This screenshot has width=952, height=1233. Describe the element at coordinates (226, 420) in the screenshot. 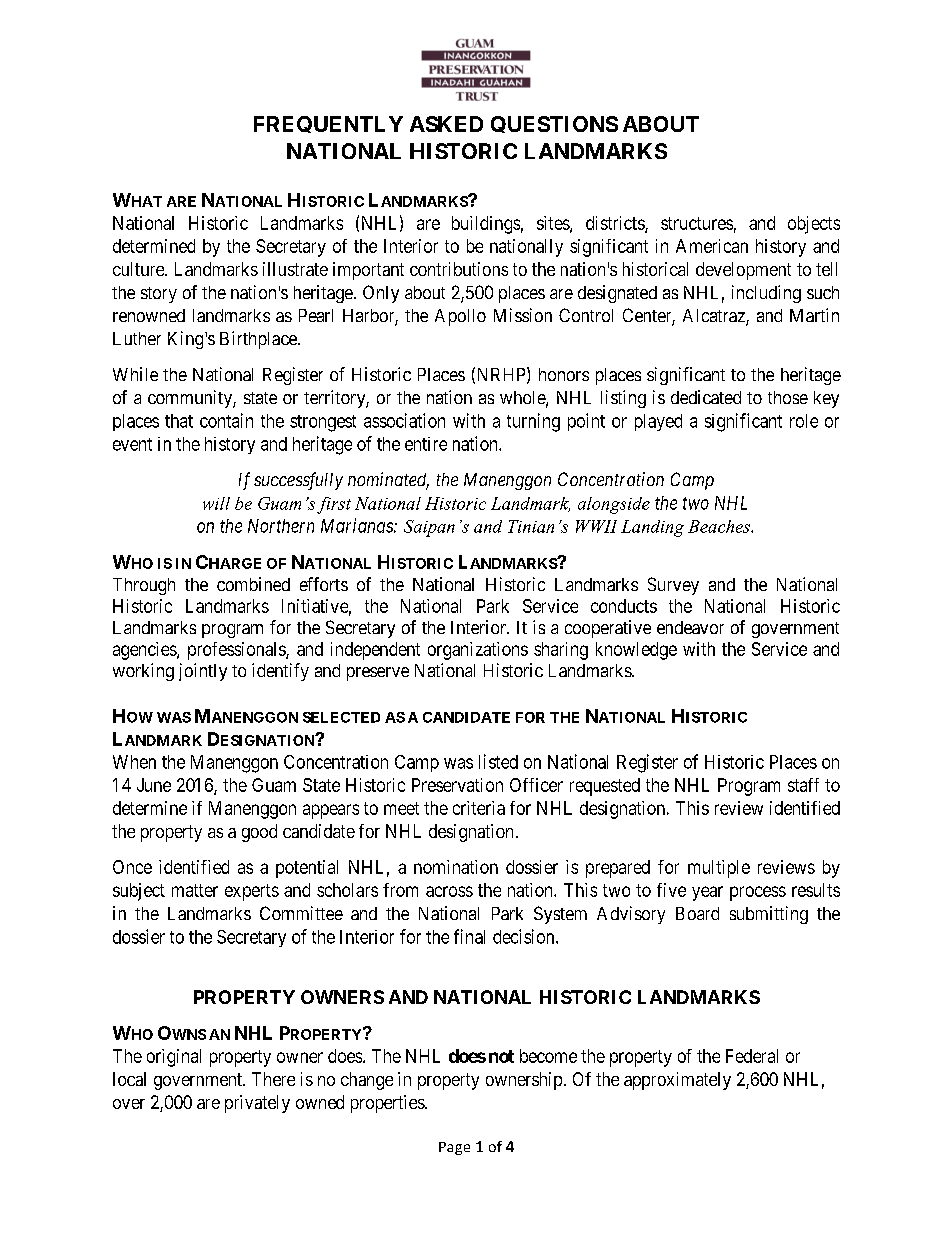

I see `contain` at that location.
